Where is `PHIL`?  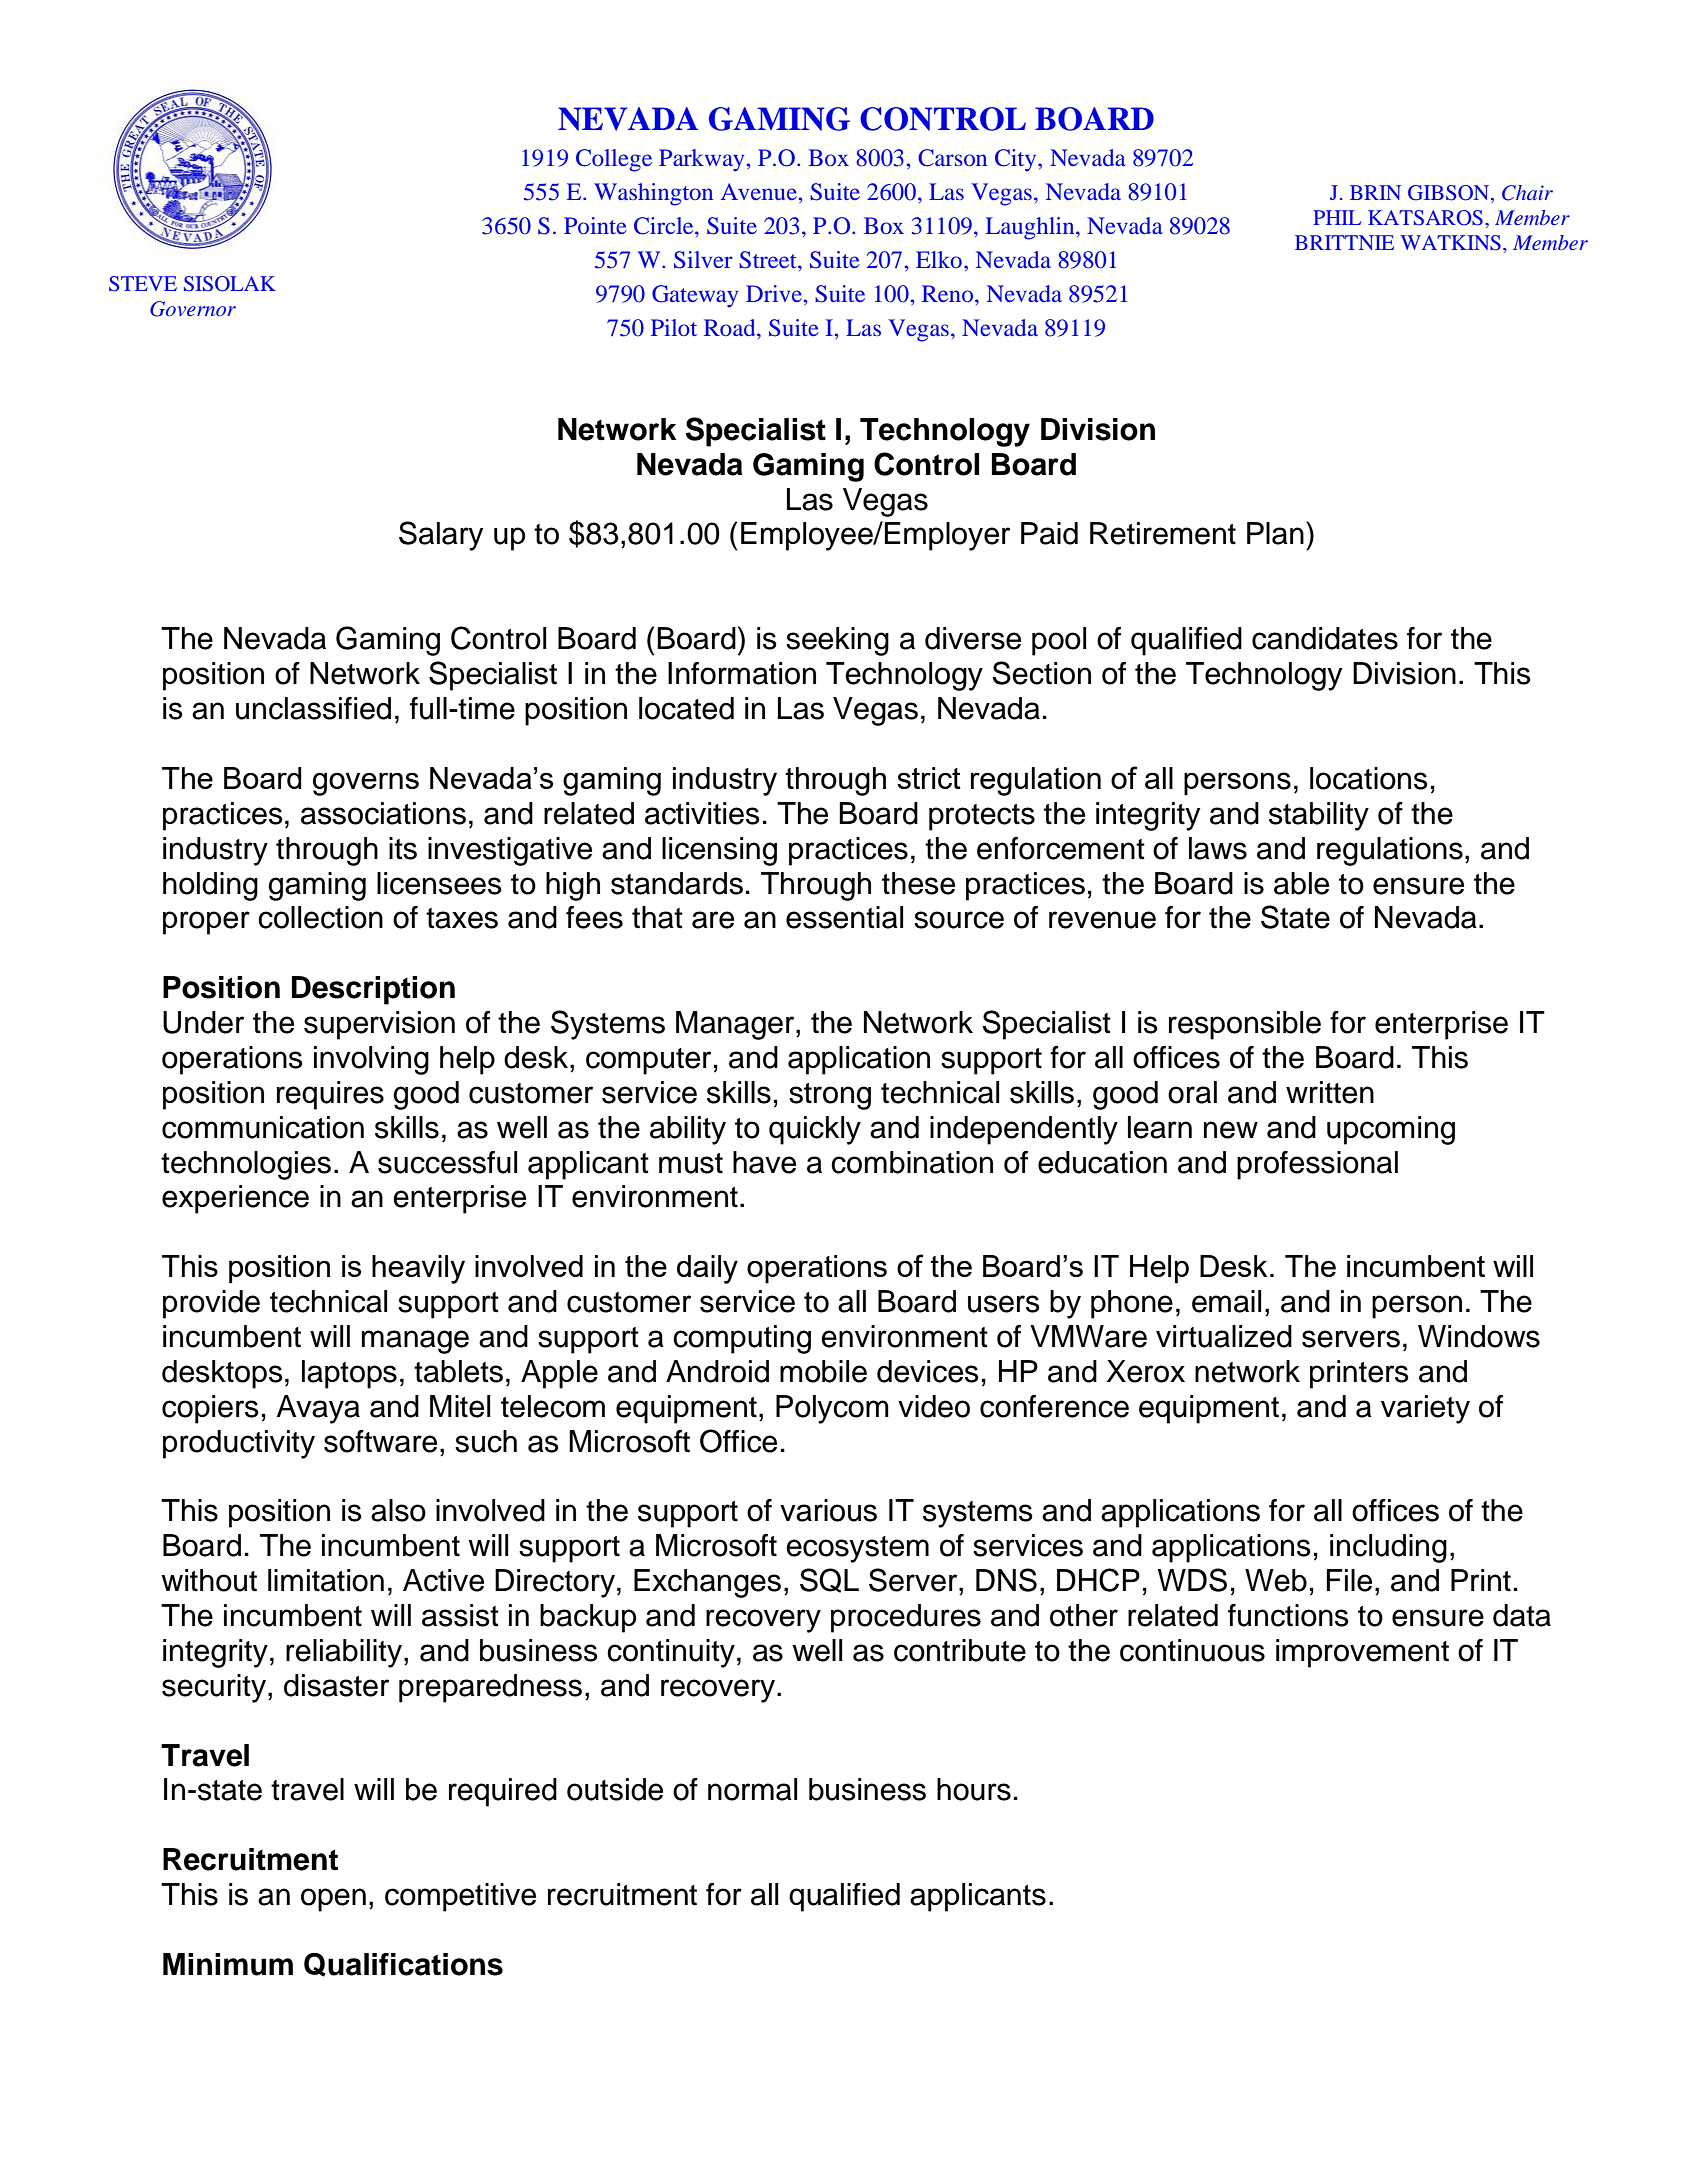 PHIL is located at coordinates (1337, 217).
